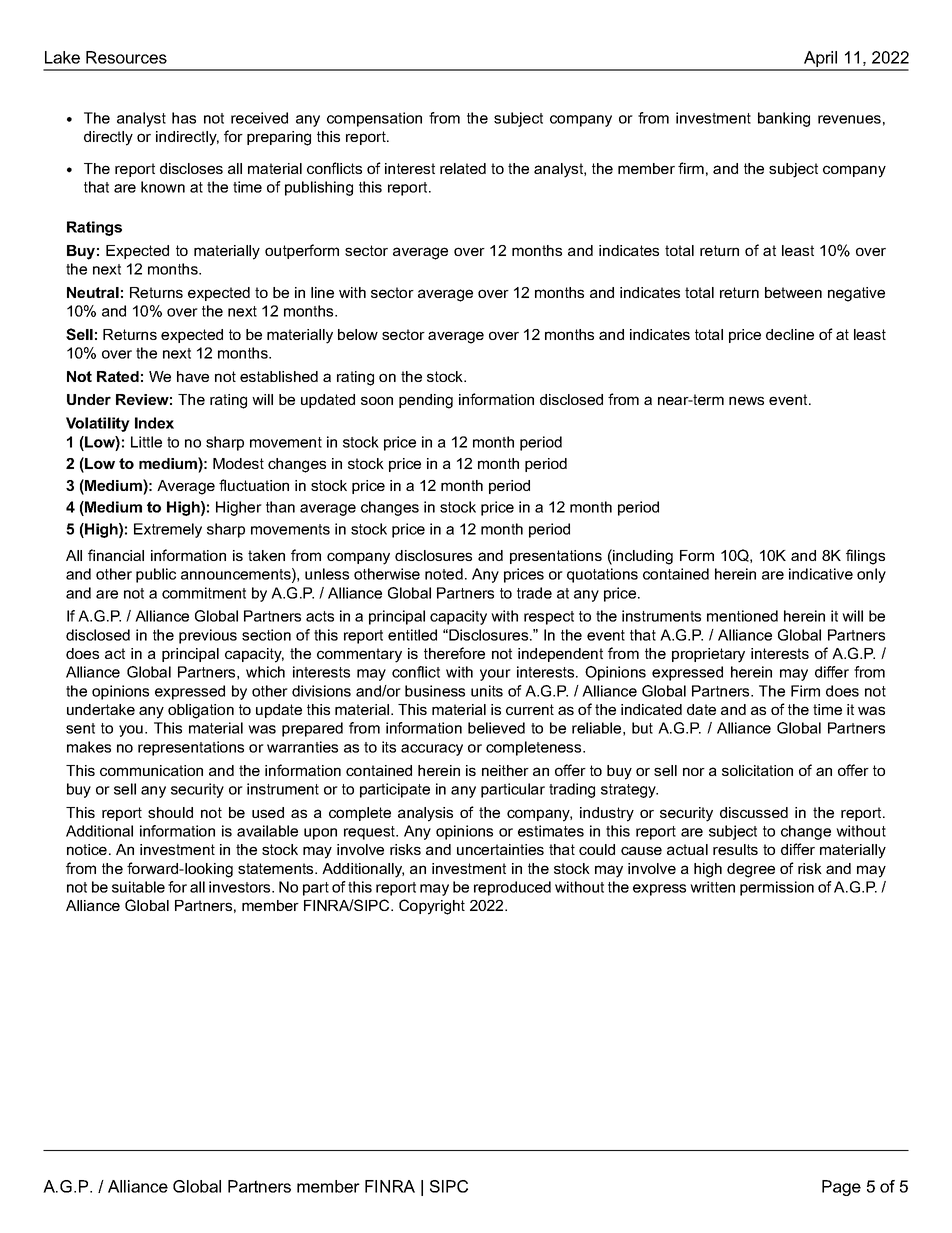  What do you see at coordinates (138, 887) in the page?
I see `suitable` at bounding box center [138, 887].
